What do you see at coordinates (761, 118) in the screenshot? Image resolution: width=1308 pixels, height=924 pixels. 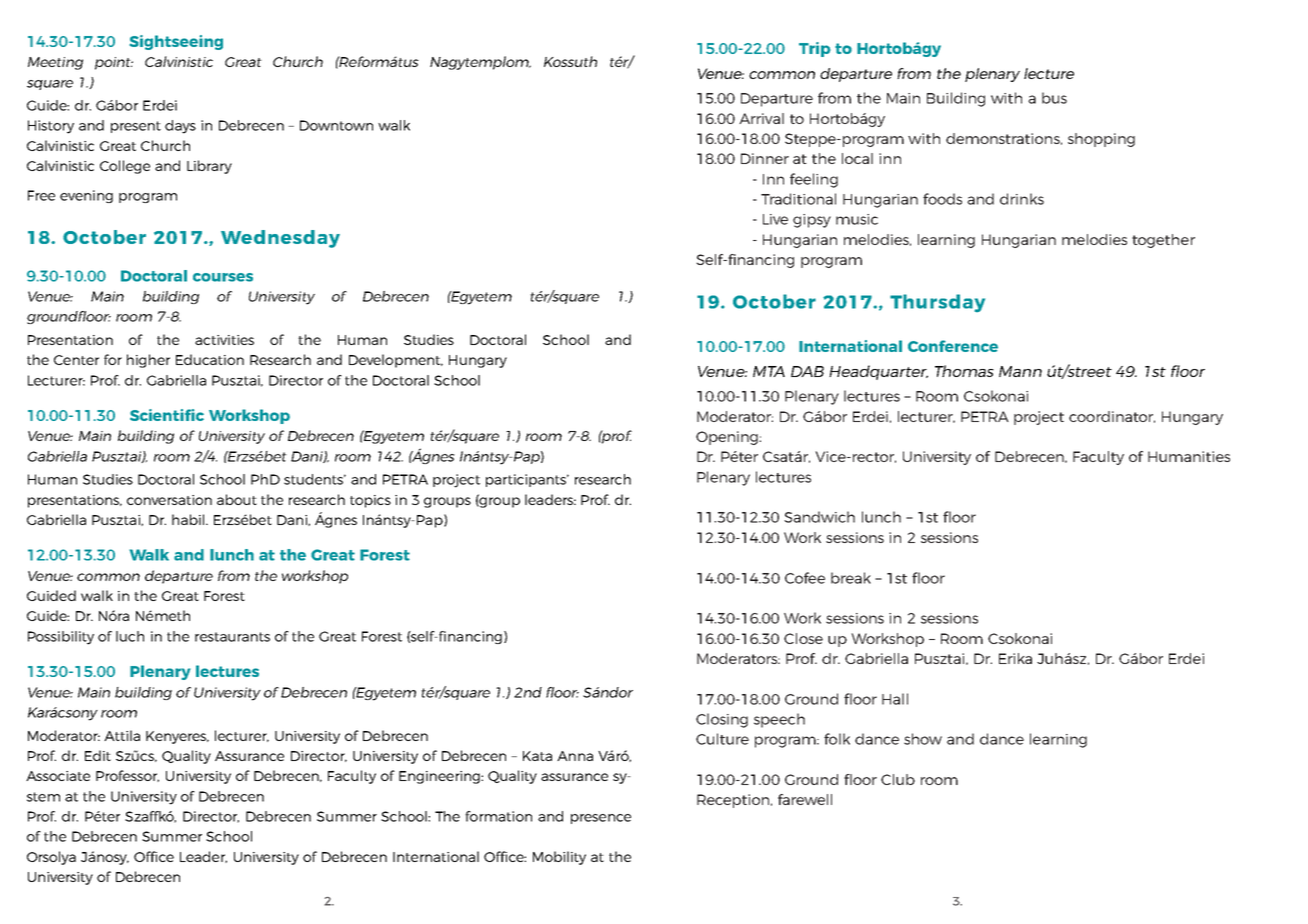 I see `Arrival` at bounding box center [761, 118].
